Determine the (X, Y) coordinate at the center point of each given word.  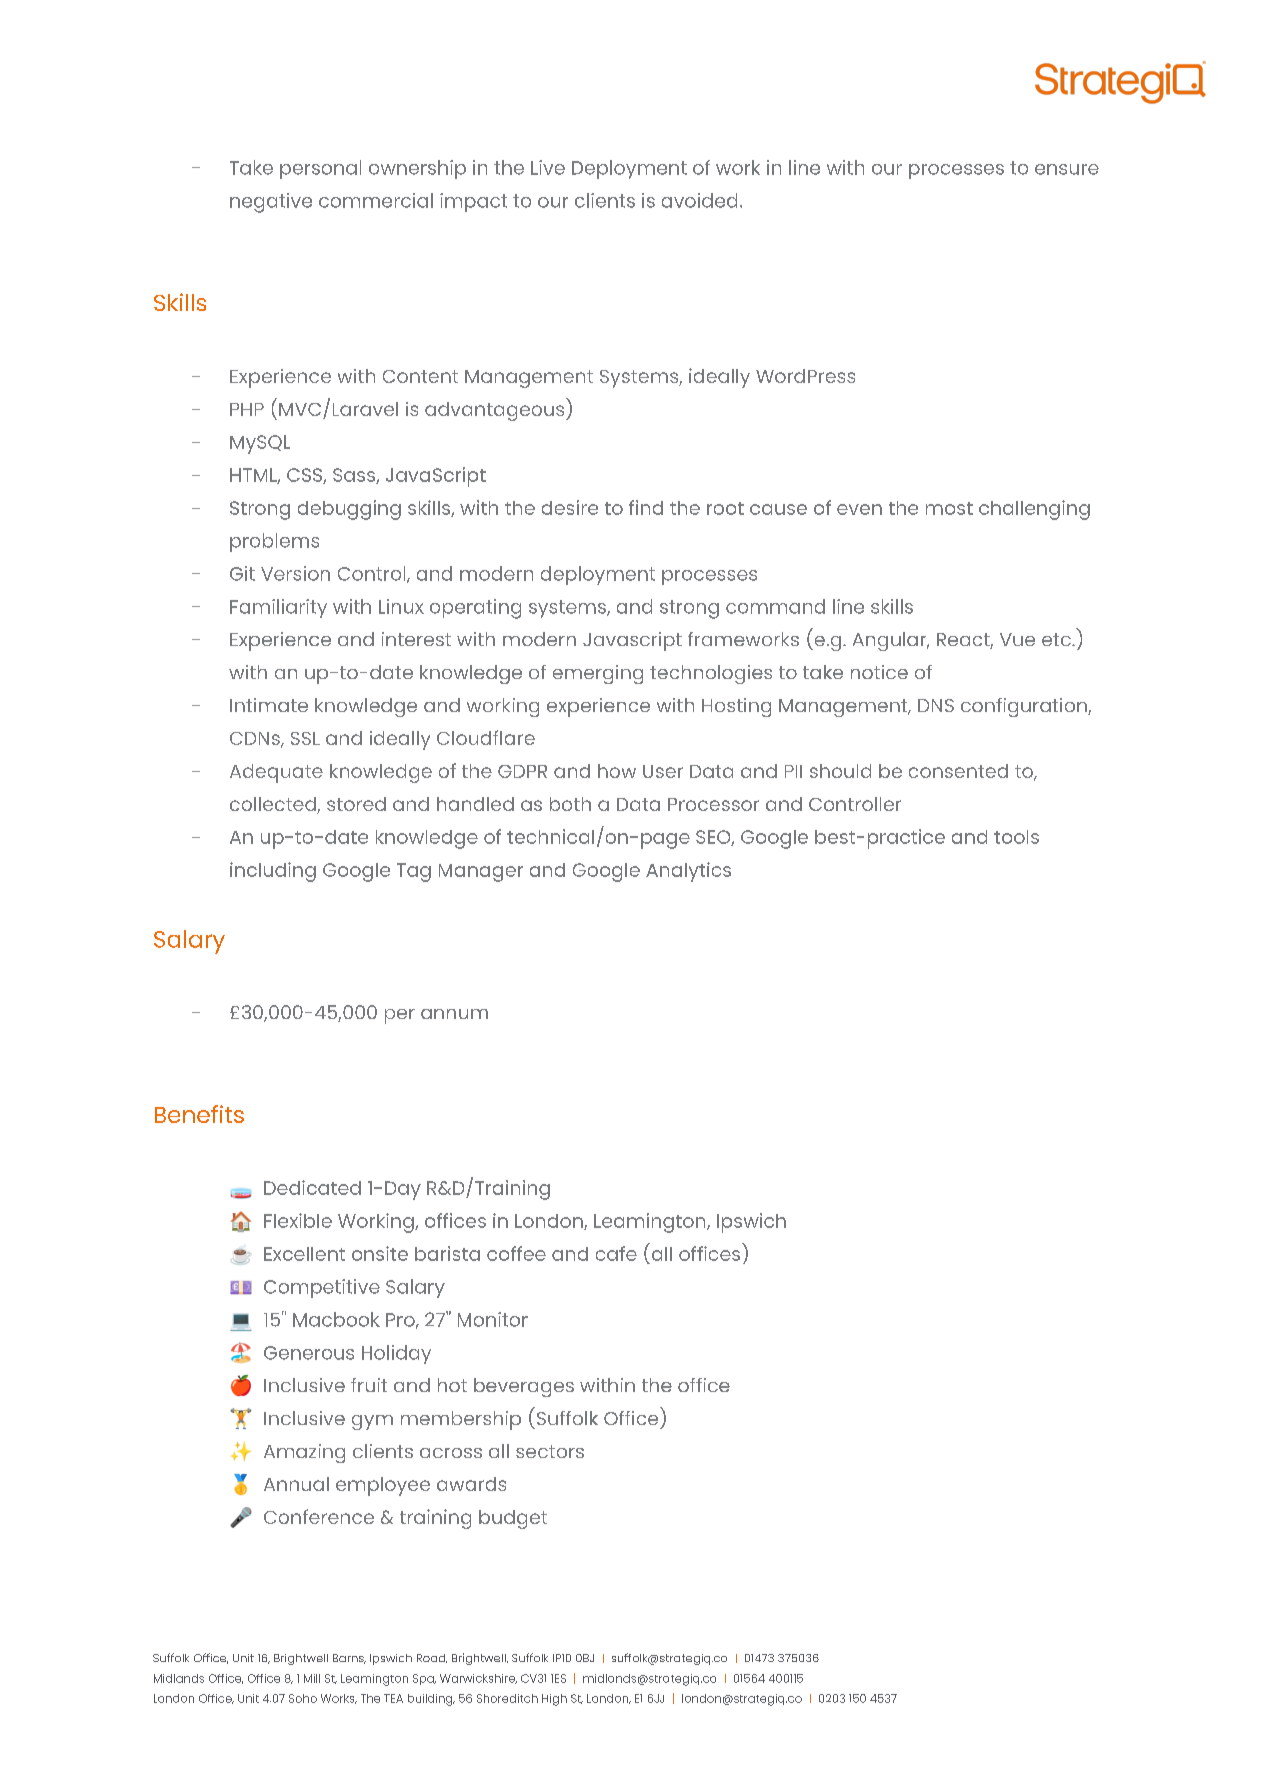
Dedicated (312, 1187)
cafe (616, 1253)
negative (271, 203)
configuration (1025, 707)
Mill (312, 1678)
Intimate (269, 705)
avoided (699, 200)
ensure (1067, 169)
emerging (598, 674)
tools (1016, 837)
